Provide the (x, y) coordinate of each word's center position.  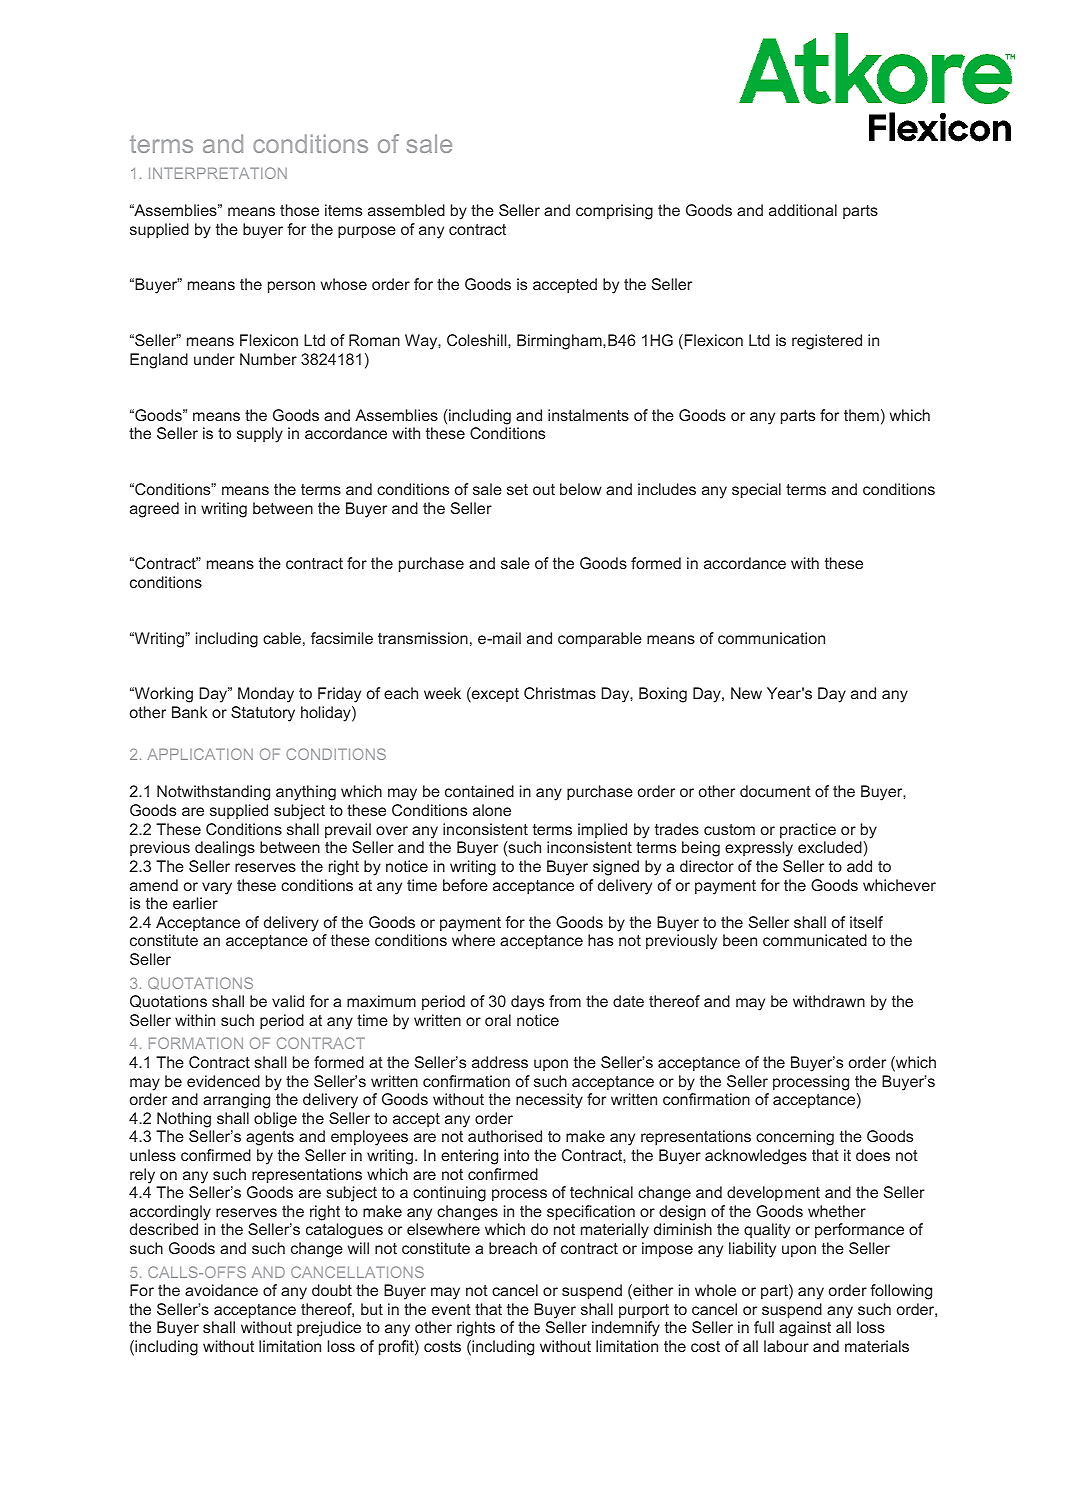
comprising (614, 212)
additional (803, 210)
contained (479, 791)
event (451, 1309)
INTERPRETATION (218, 173)
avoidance (221, 1290)
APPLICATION (200, 754)
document (775, 791)
